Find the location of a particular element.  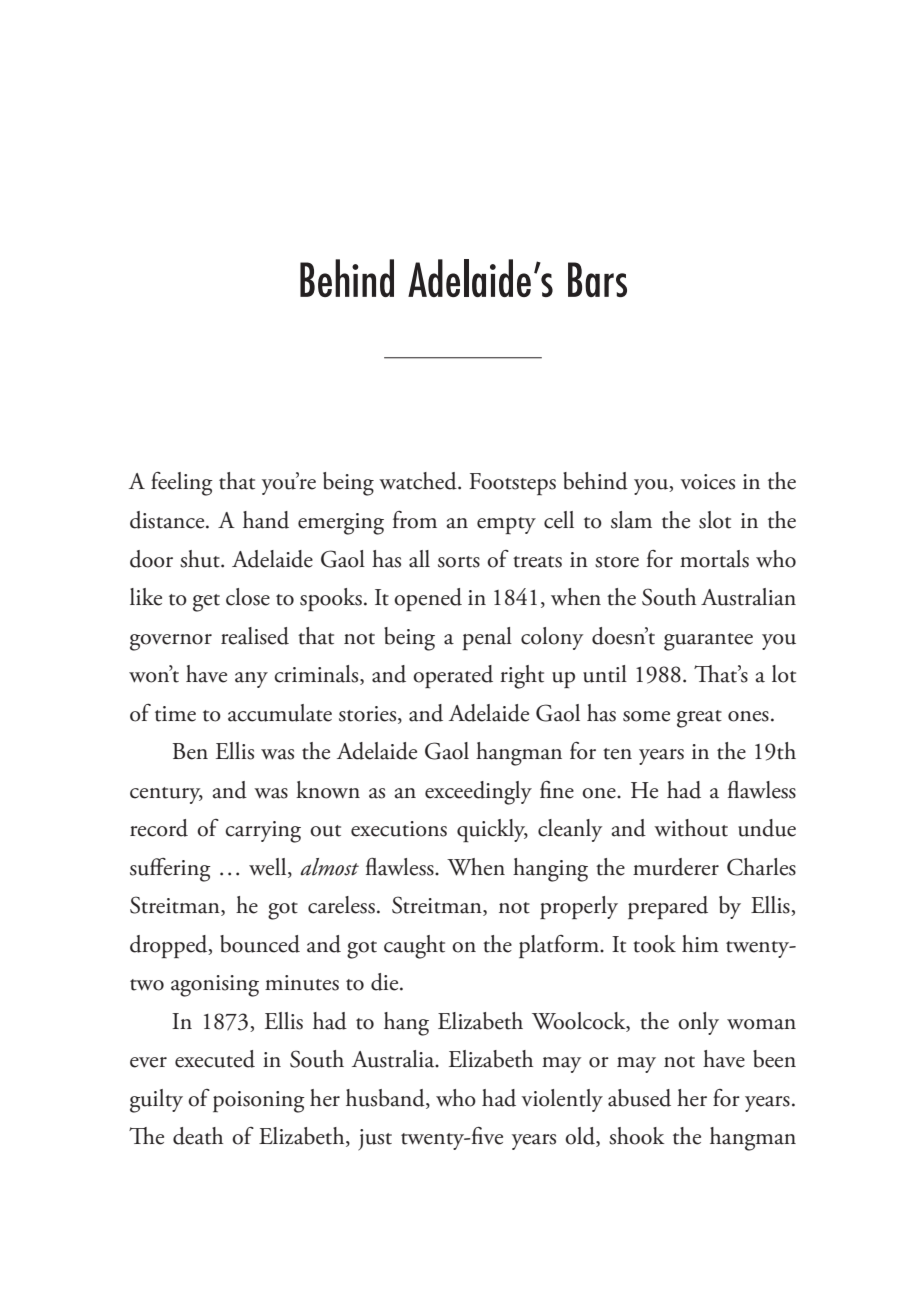

sorts is located at coordinates (459, 562).
